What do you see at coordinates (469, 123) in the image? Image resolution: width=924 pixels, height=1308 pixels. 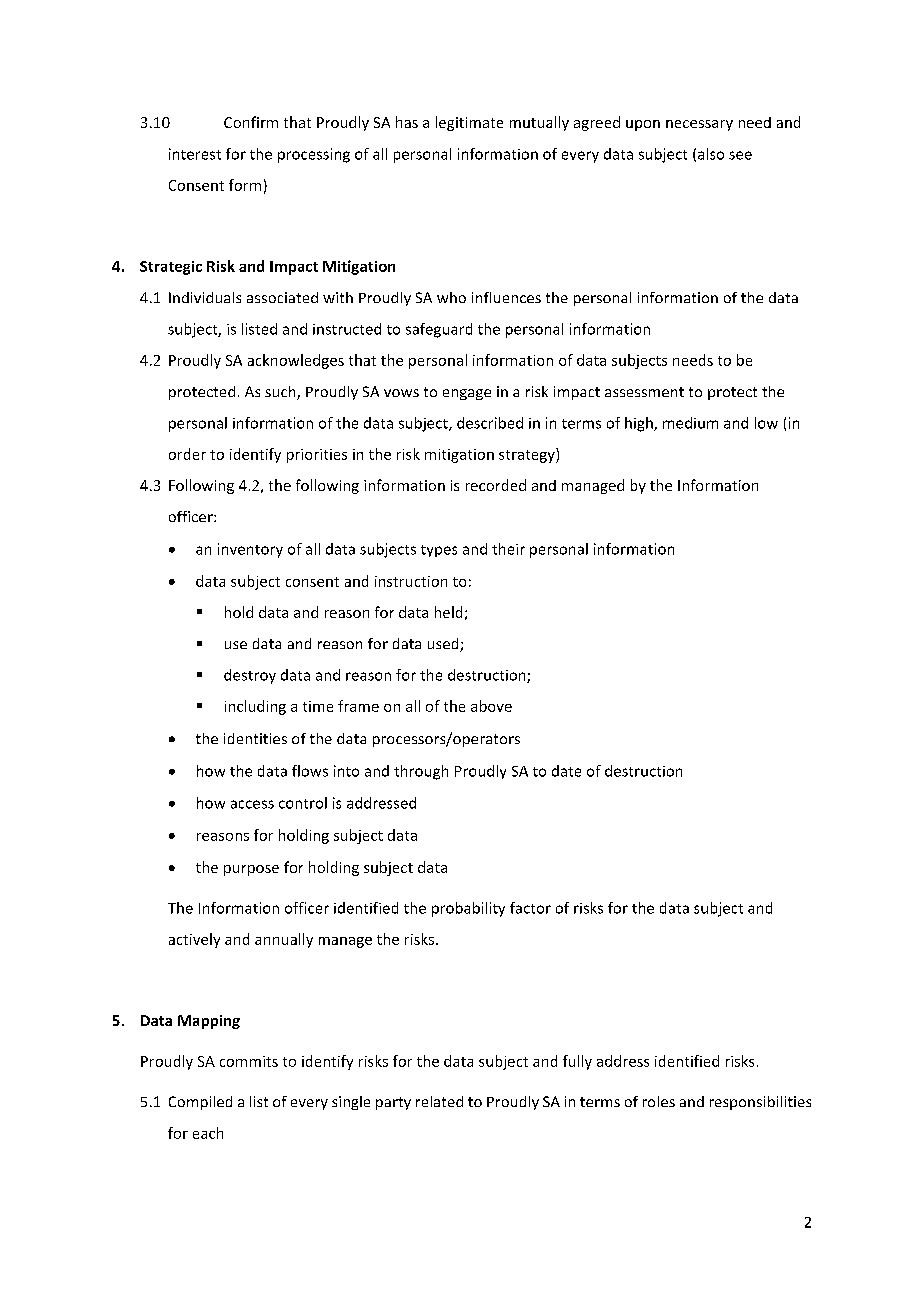 I see `legitimate` at bounding box center [469, 123].
